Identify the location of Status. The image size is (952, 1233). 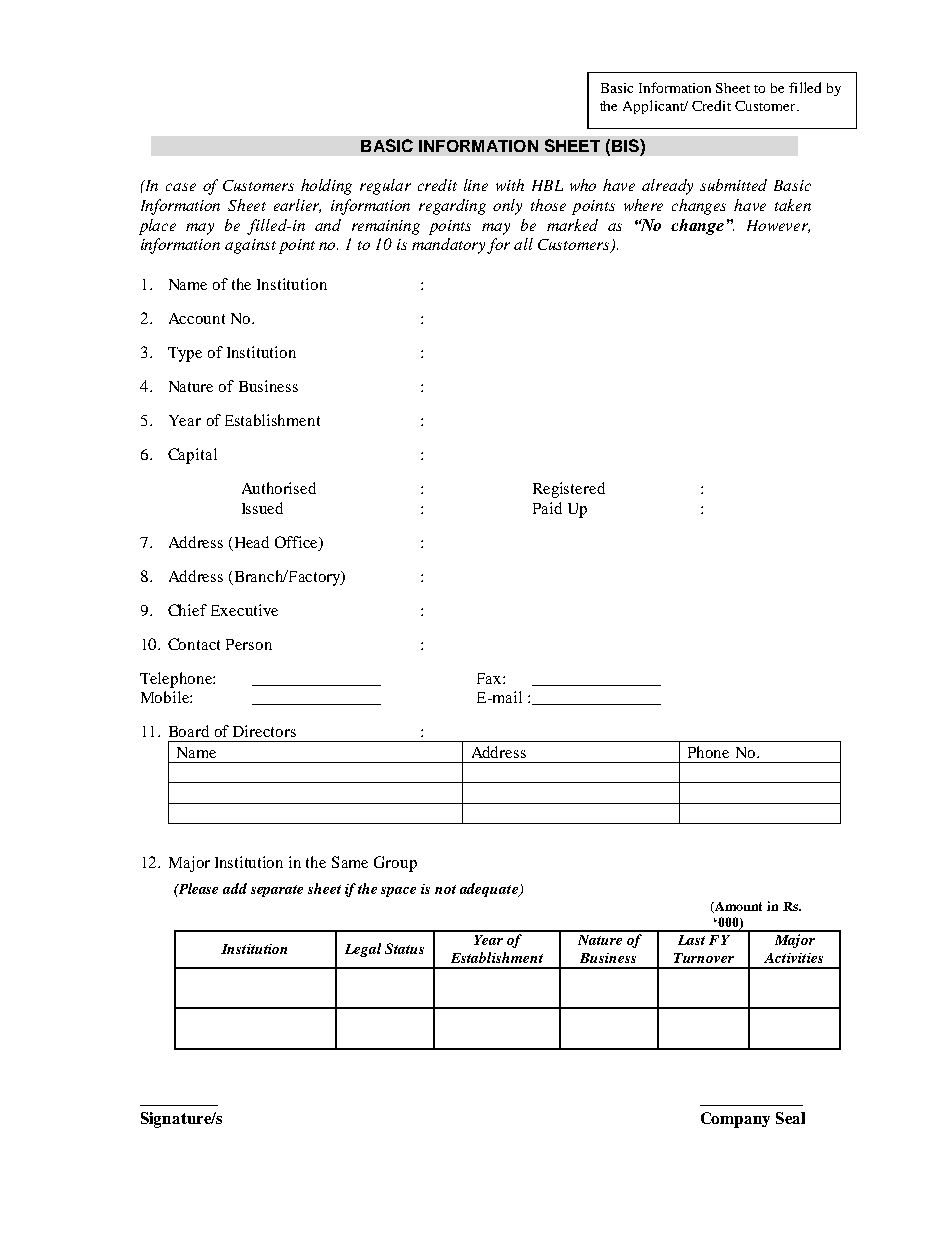
(404, 948).
